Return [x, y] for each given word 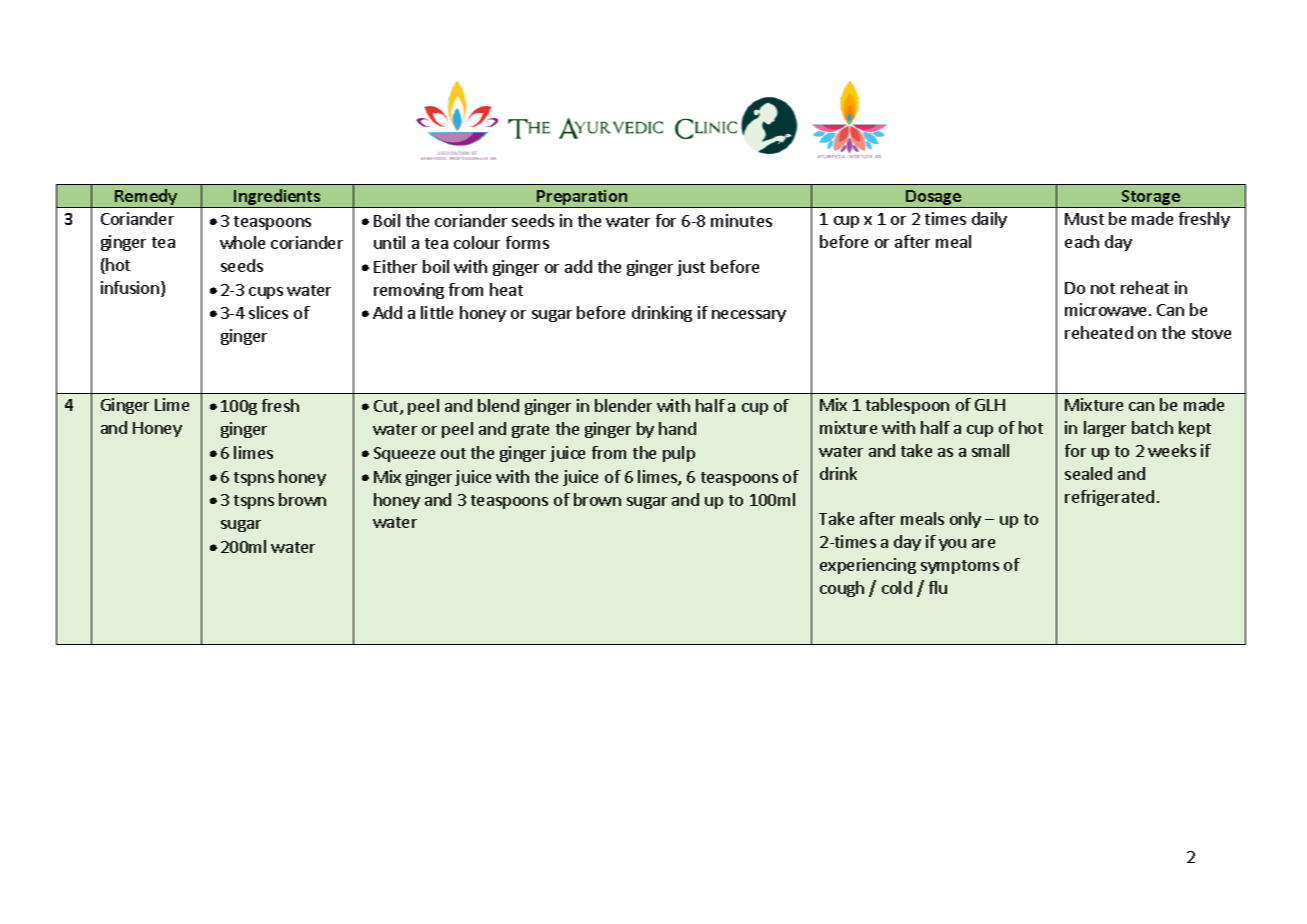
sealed [1088, 473]
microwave [1107, 309]
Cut [387, 407]
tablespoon [907, 406]
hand [677, 428]
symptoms [960, 567]
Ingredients [277, 198]
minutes [741, 220]
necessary [749, 316]
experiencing [868, 566]
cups [266, 293]
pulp [679, 454]
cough [842, 589]
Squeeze [404, 454]
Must [1084, 219]
